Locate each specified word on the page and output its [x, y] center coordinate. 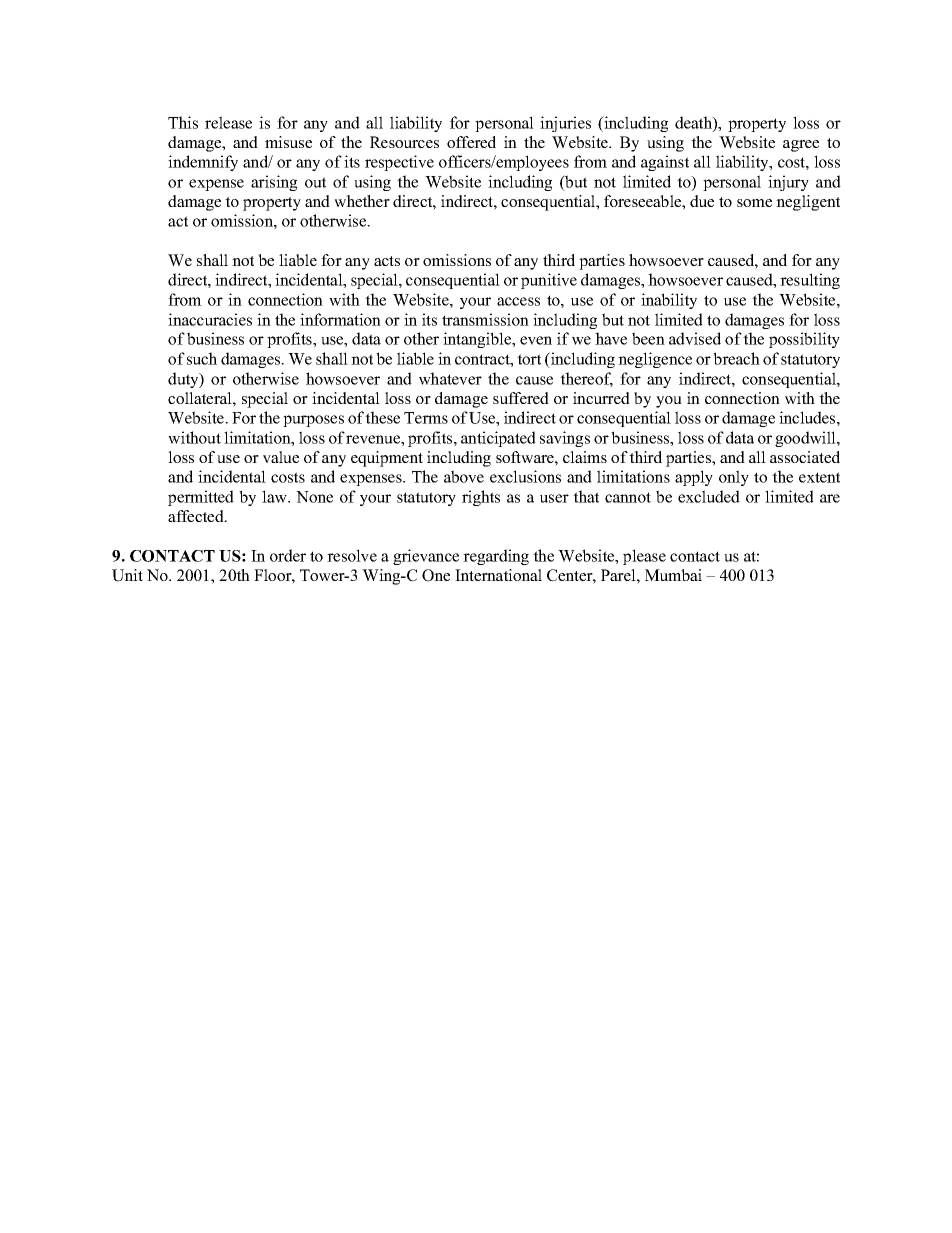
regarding [496, 557]
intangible [478, 340]
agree [801, 146]
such [202, 358]
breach [736, 358]
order [288, 555]
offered [471, 142]
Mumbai [673, 575]
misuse [288, 142]
